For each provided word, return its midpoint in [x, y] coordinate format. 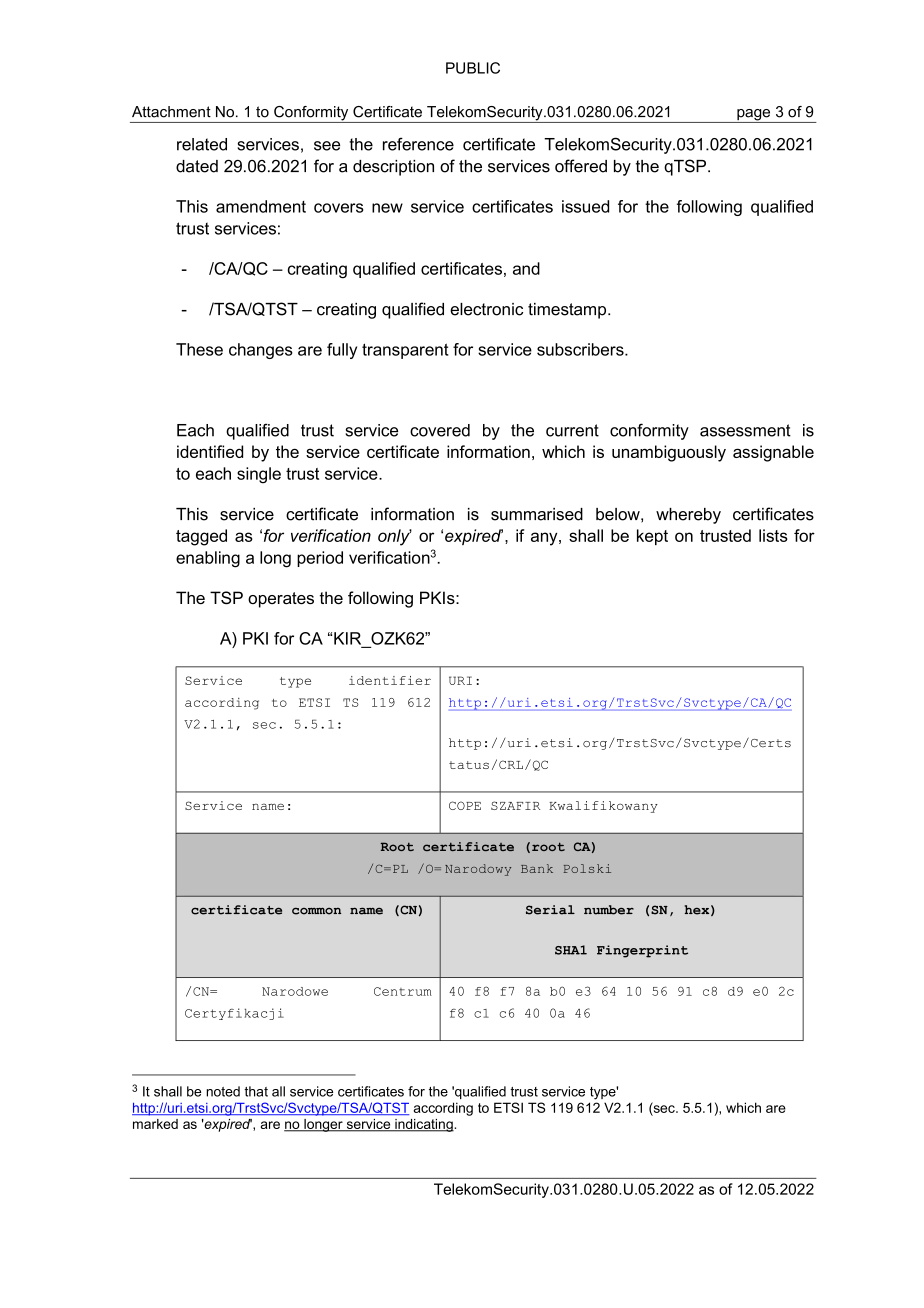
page [754, 116]
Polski [587, 868]
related [202, 144]
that [256, 1091]
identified [210, 451]
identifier [390, 680]
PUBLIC [473, 68]
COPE [465, 805]
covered [440, 430]
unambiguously [669, 453]
